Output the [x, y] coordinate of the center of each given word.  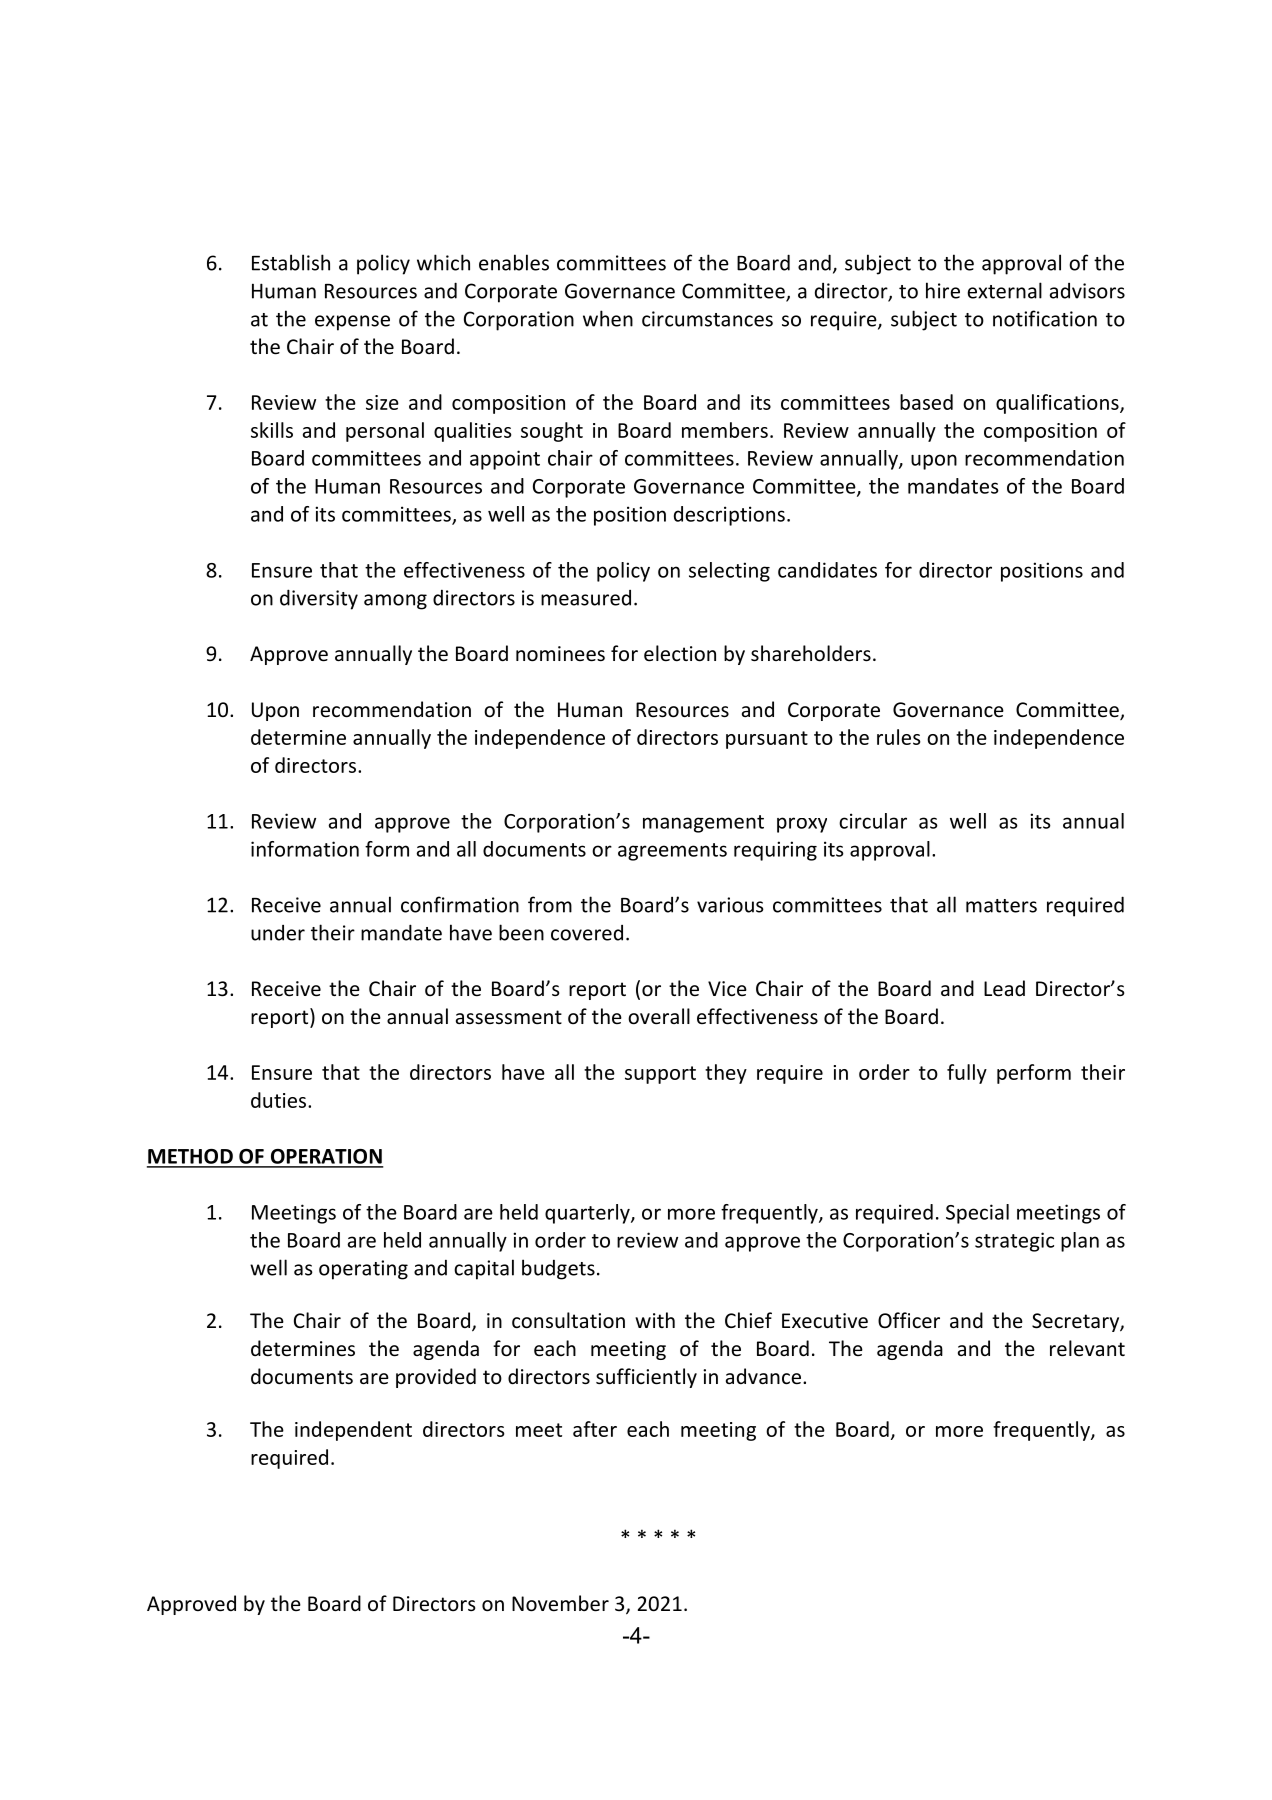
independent [353, 1431]
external [1005, 290]
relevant [1087, 1348]
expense [352, 323]
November [560, 1603]
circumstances [707, 319]
